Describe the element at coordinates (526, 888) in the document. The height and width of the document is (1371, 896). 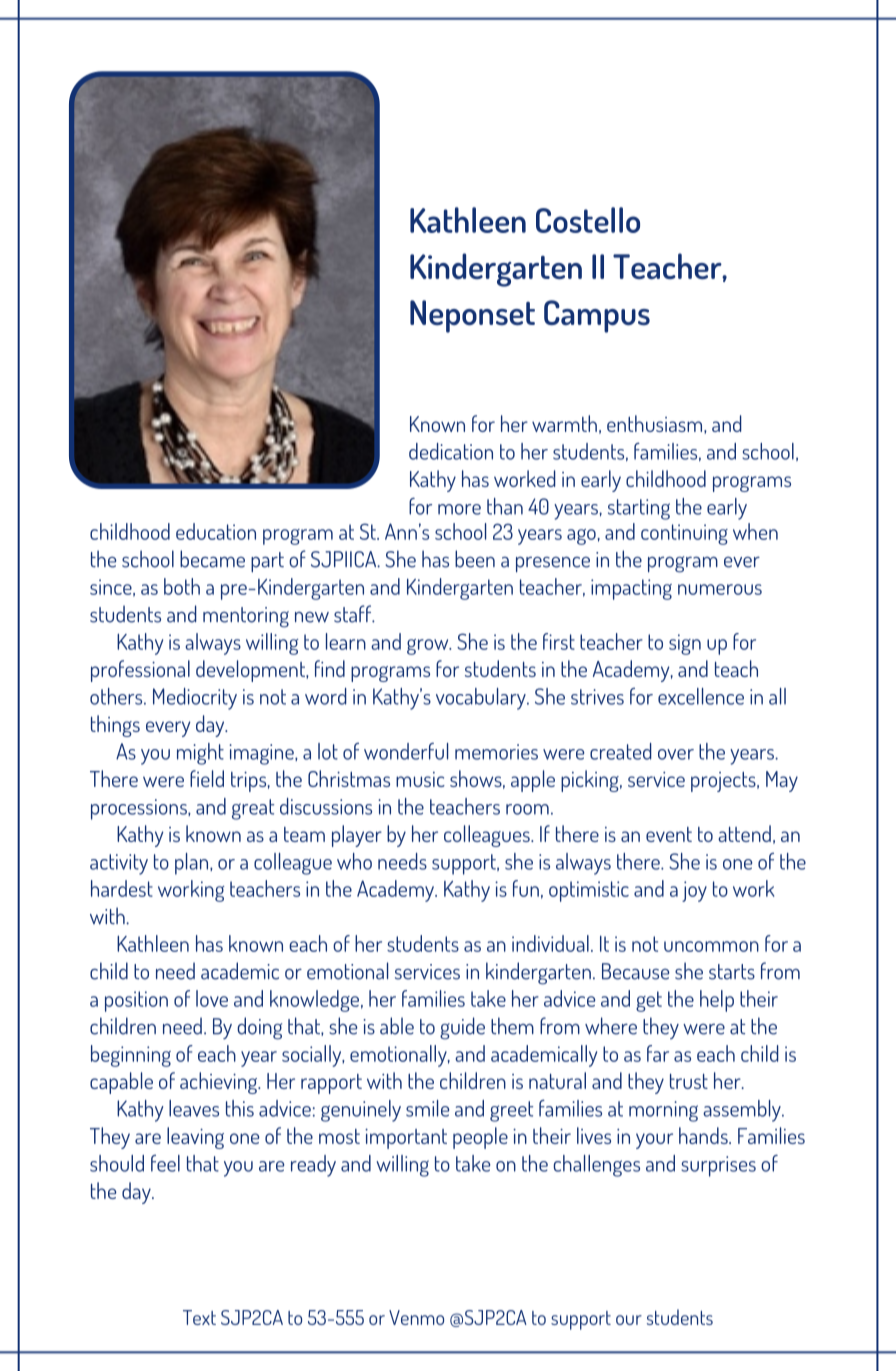
I see `fun` at that location.
